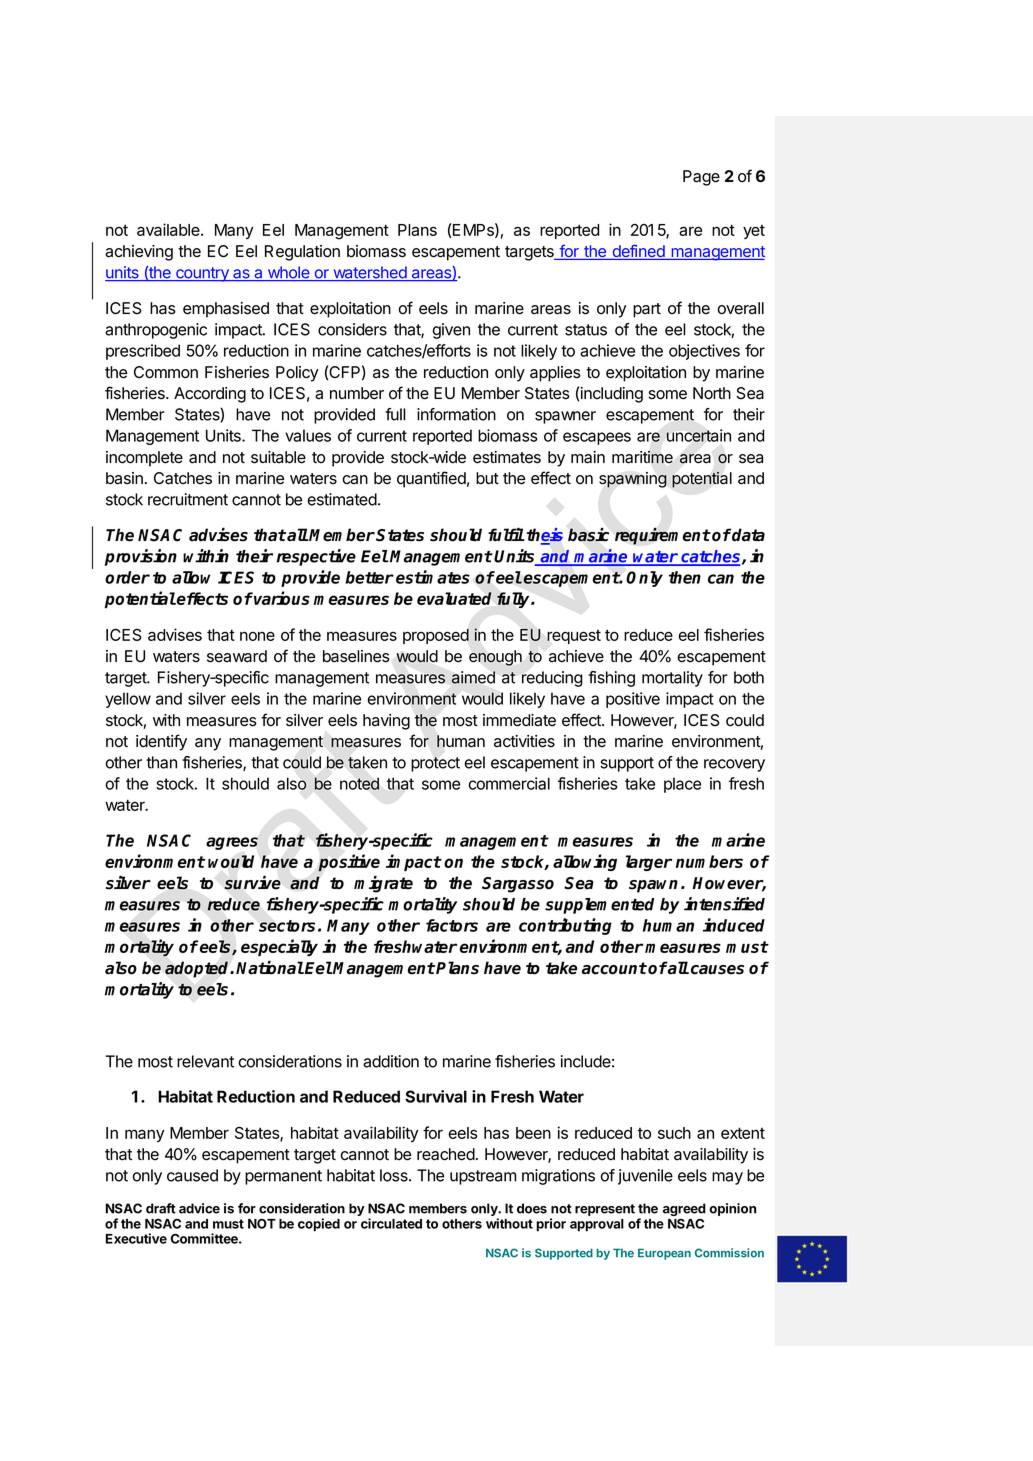 Image resolution: width=1033 pixels, height=1461 pixels. I want to click on requirement, so click(663, 536).
